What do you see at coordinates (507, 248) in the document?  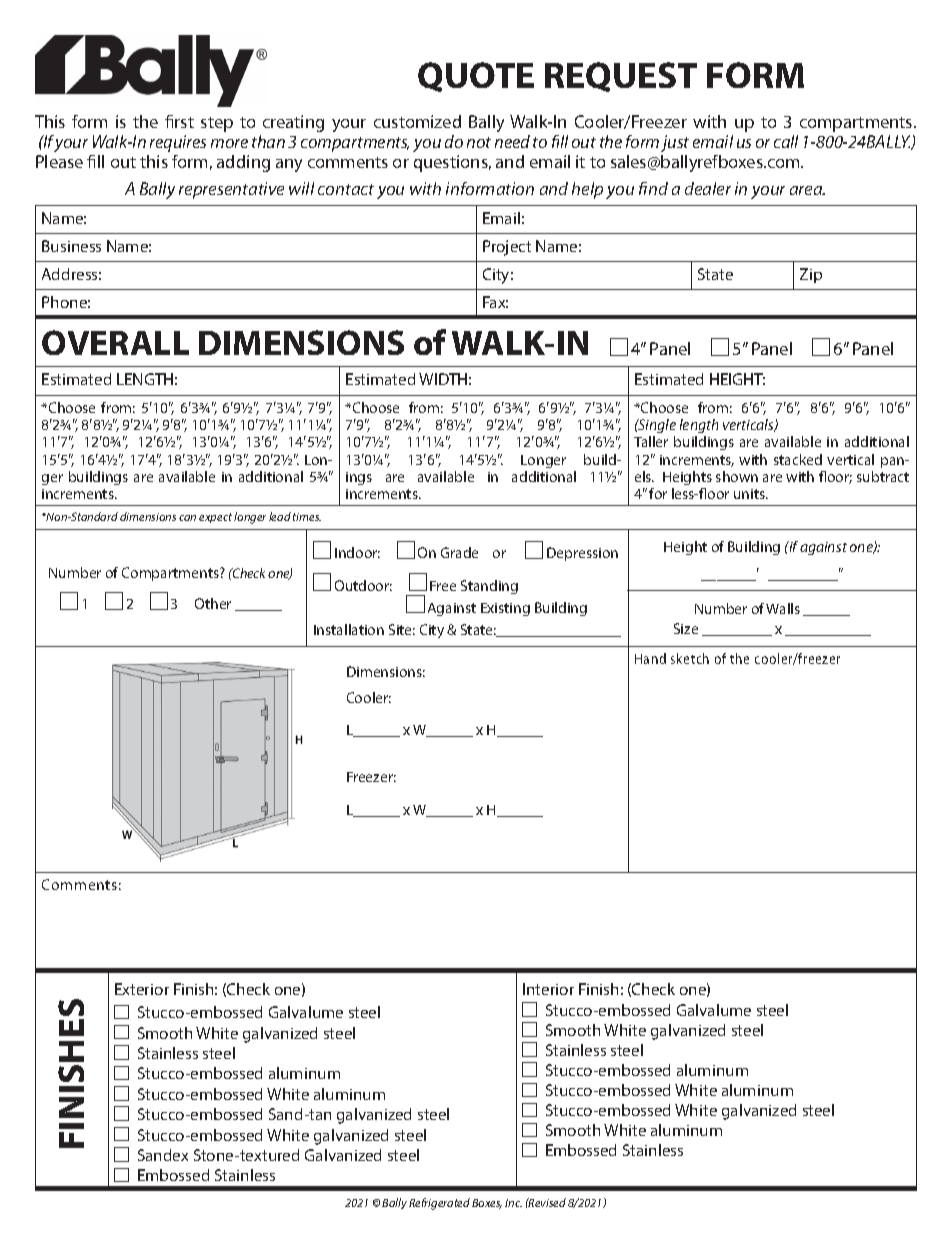 I see `Project` at bounding box center [507, 248].
